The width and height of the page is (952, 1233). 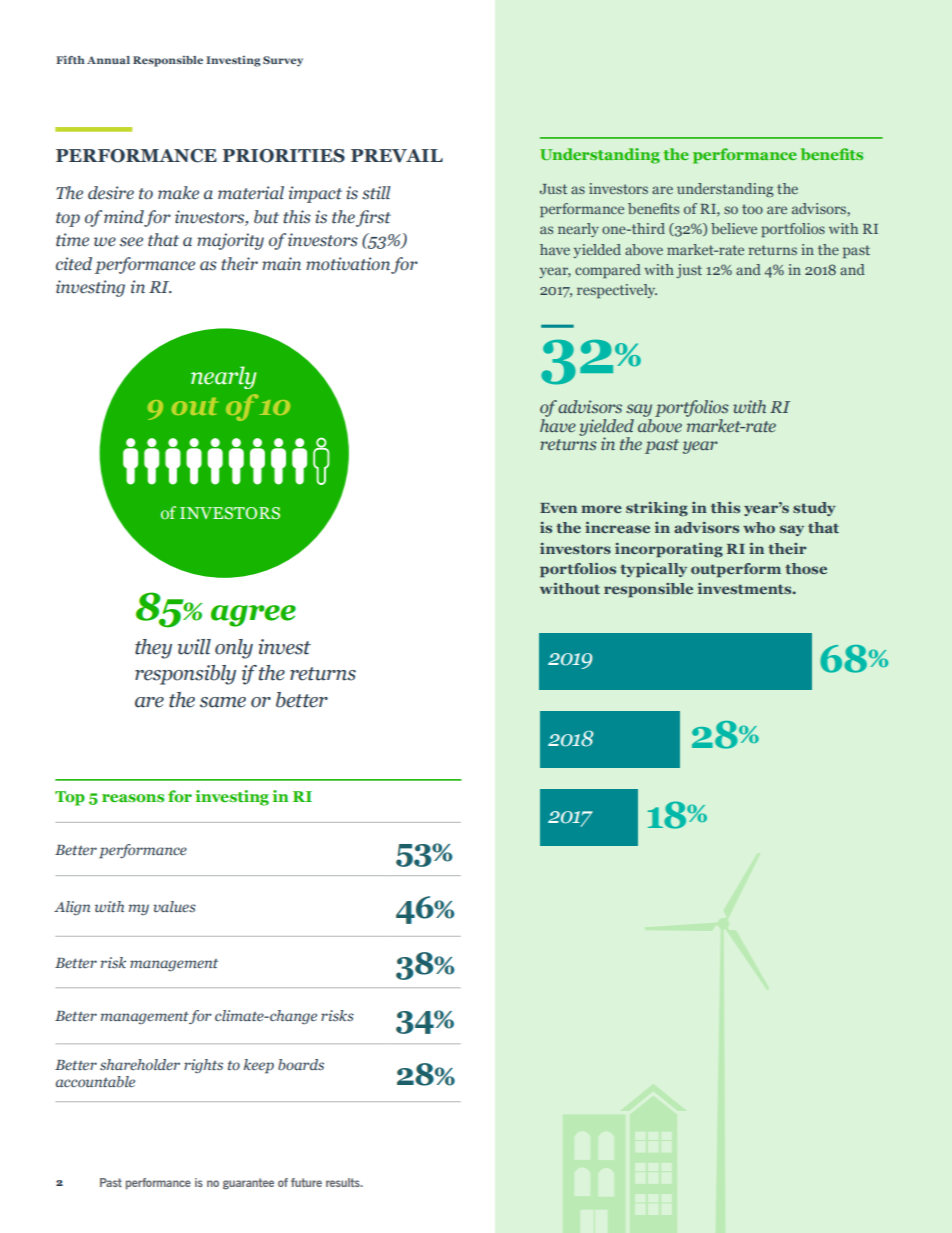 What do you see at coordinates (248, 1184) in the page?
I see `guarantee` at bounding box center [248, 1184].
